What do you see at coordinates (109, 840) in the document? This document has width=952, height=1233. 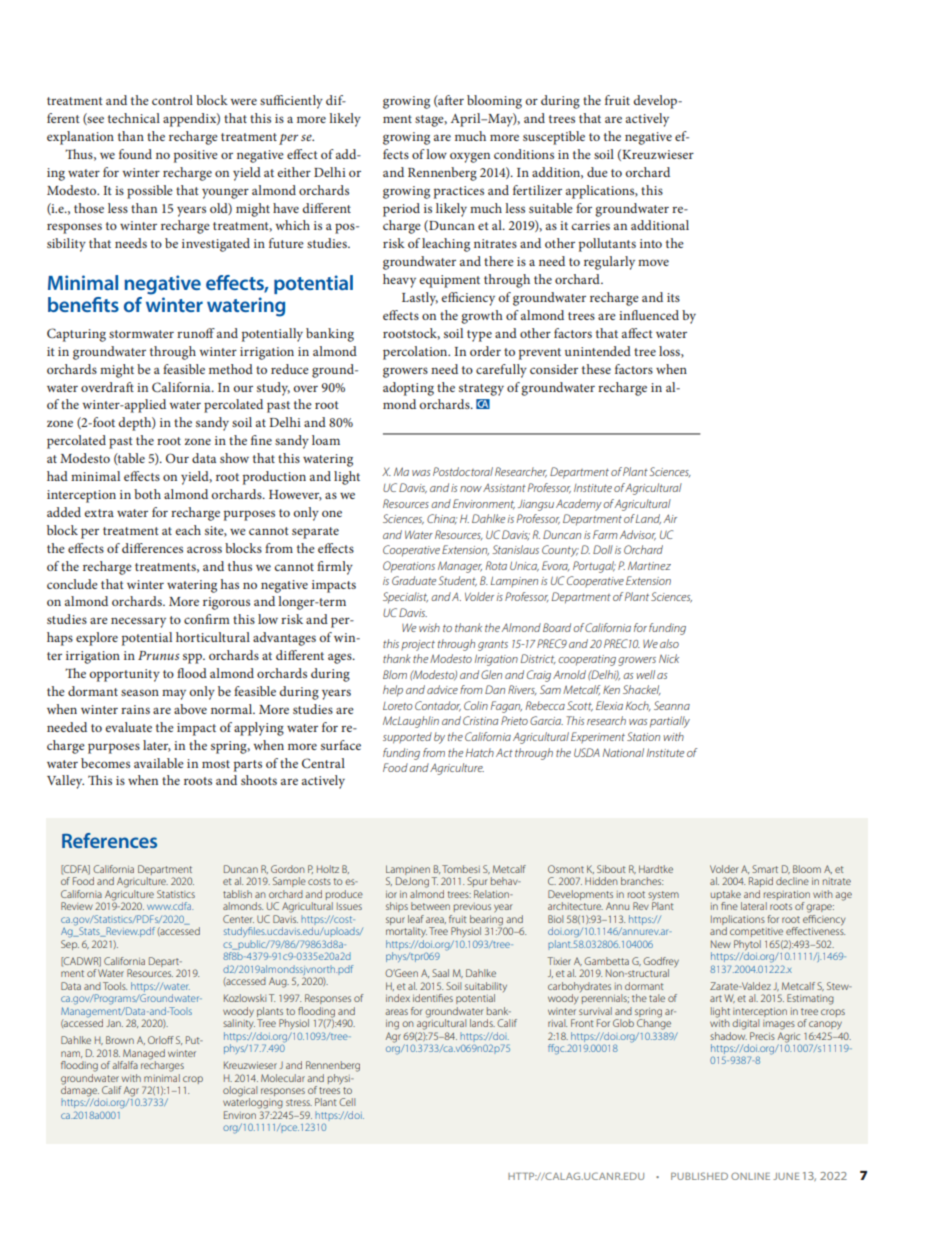 I see `References` at bounding box center [109, 840].
